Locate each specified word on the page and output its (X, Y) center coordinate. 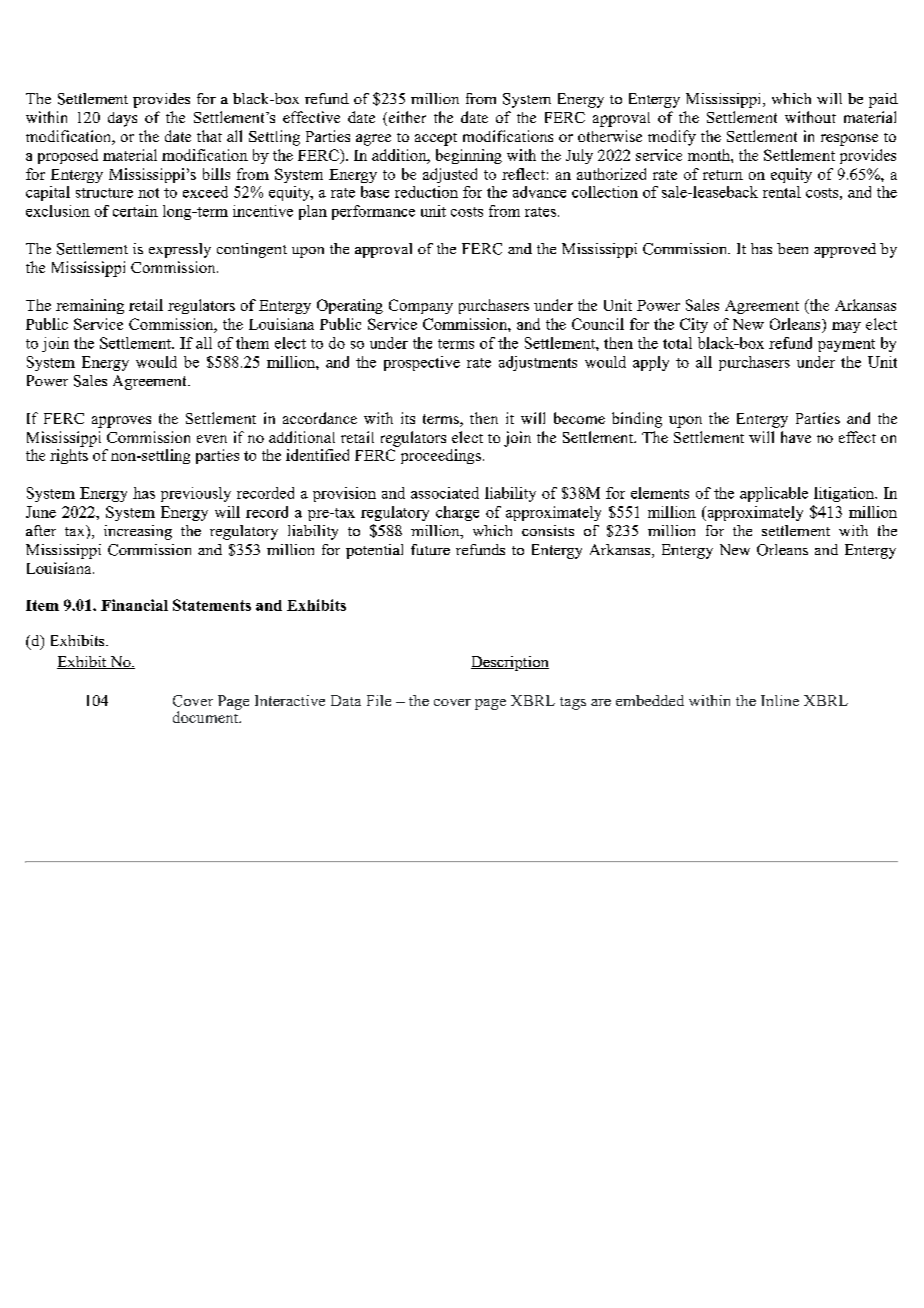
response (849, 140)
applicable (774, 494)
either (406, 118)
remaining (90, 306)
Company (421, 306)
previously (196, 494)
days (122, 119)
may (846, 327)
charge (457, 513)
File (379, 700)
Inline (780, 700)
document (207, 716)
